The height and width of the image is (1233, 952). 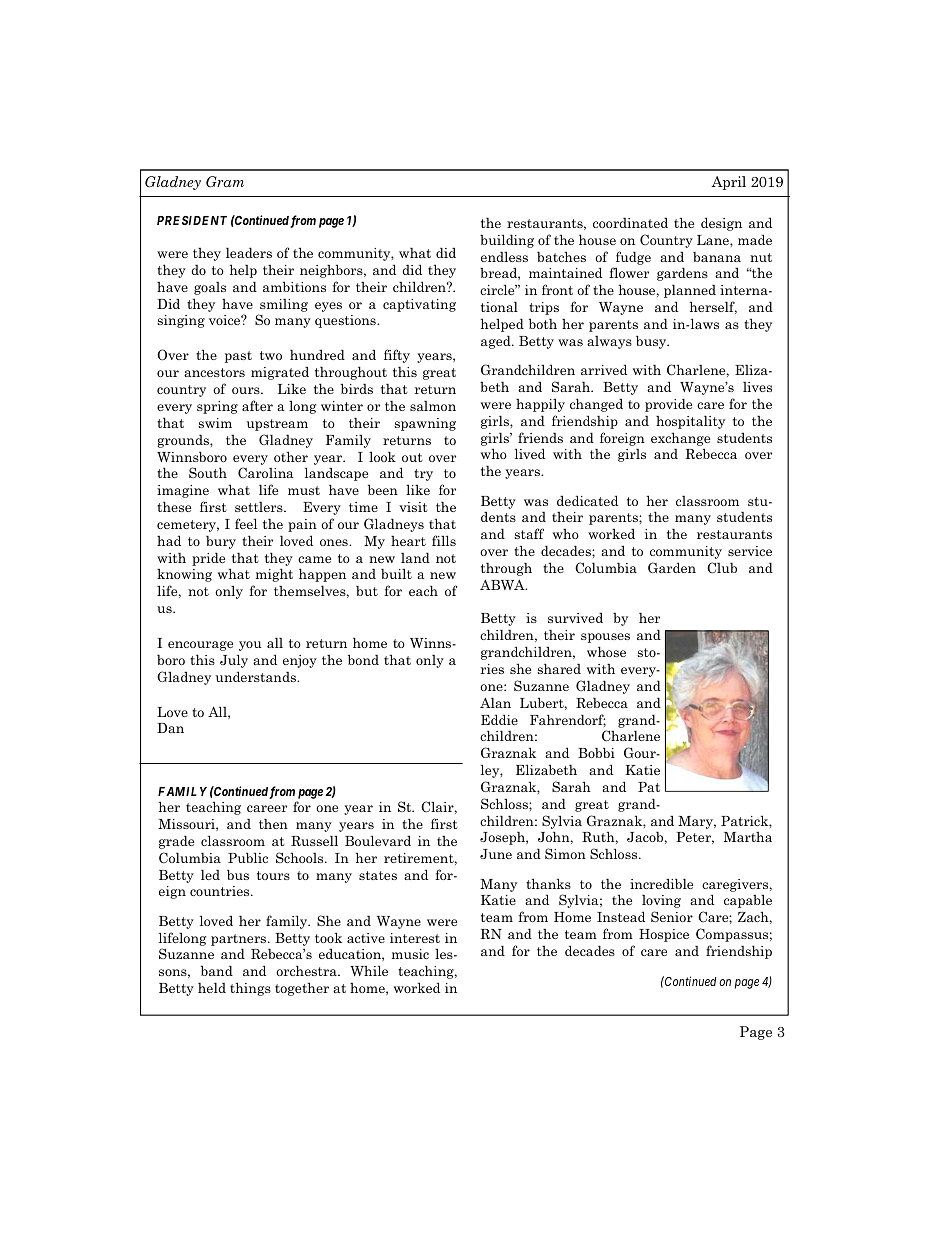 What do you see at coordinates (722, 568) in the image?
I see `Club` at bounding box center [722, 568].
